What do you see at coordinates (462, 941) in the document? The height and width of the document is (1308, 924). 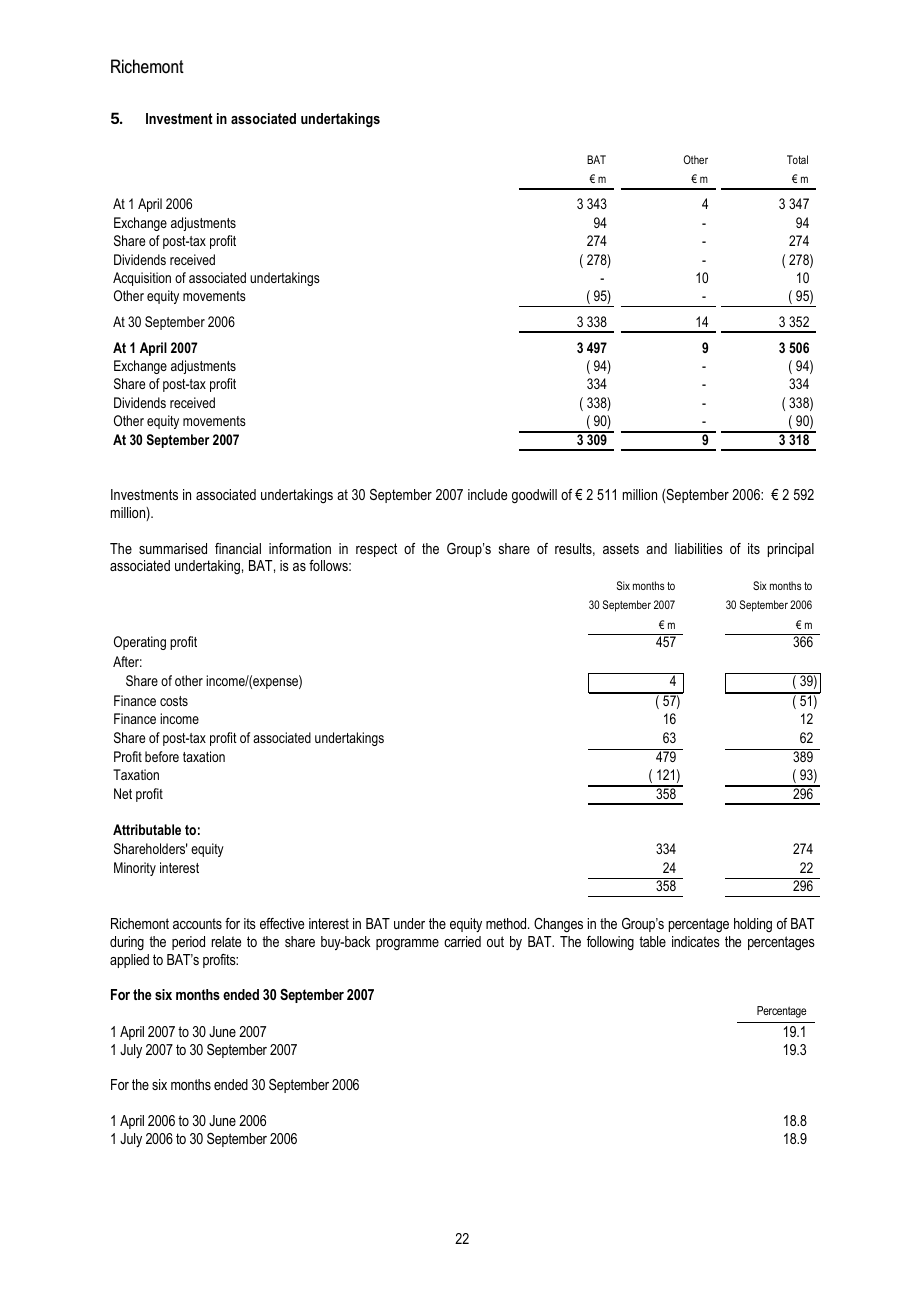 I see `carried` at bounding box center [462, 941].
